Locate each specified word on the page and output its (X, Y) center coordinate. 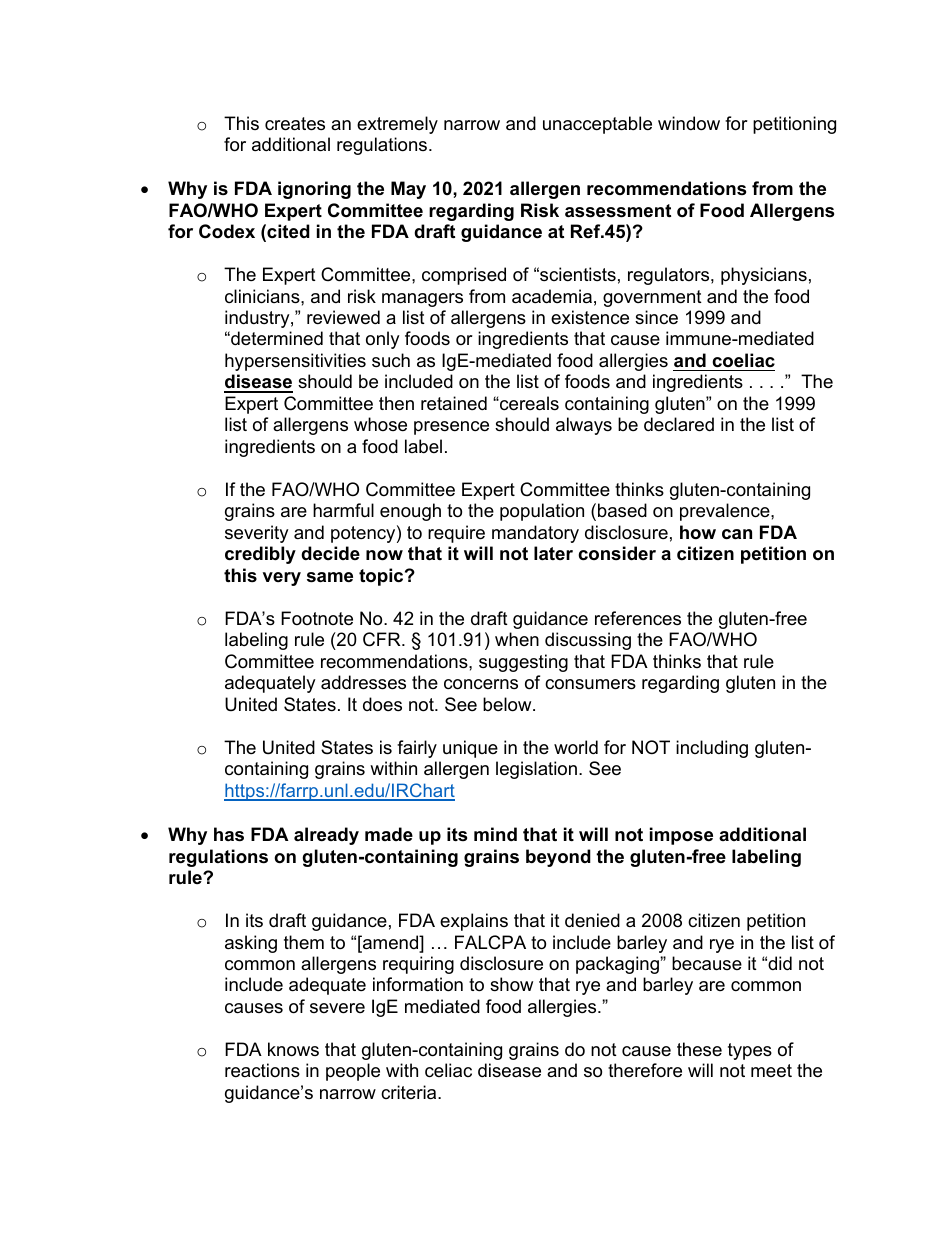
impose (681, 836)
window (689, 123)
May (408, 190)
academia (552, 296)
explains (474, 922)
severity (257, 534)
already (326, 836)
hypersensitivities (295, 362)
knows (293, 1049)
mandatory (535, 534)
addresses (363, 682)
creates (295, 124)
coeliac (743, 360)
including (712, 749)
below (508, 704)
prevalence (726, 512)
